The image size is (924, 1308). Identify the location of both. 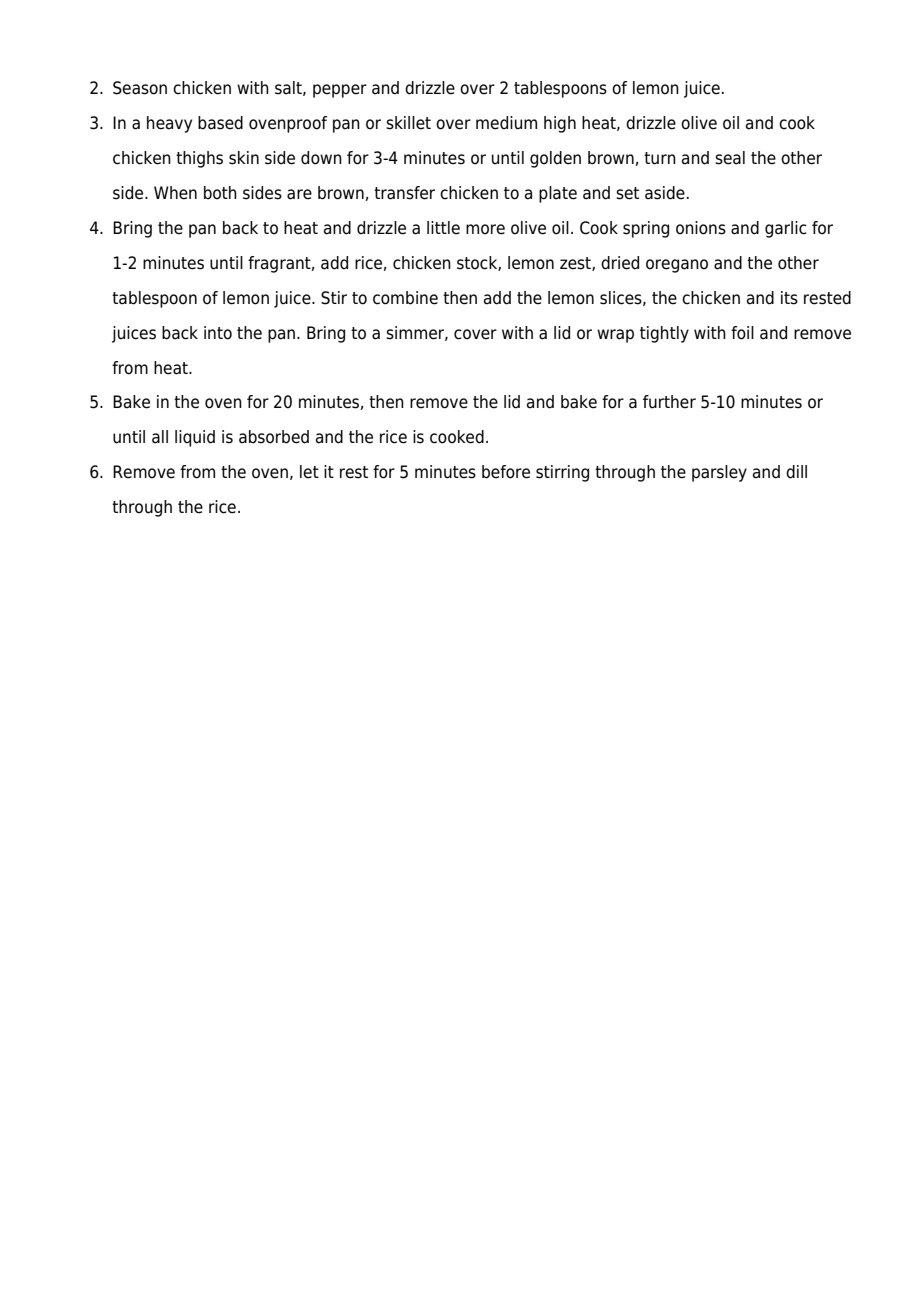
(220, 193).
